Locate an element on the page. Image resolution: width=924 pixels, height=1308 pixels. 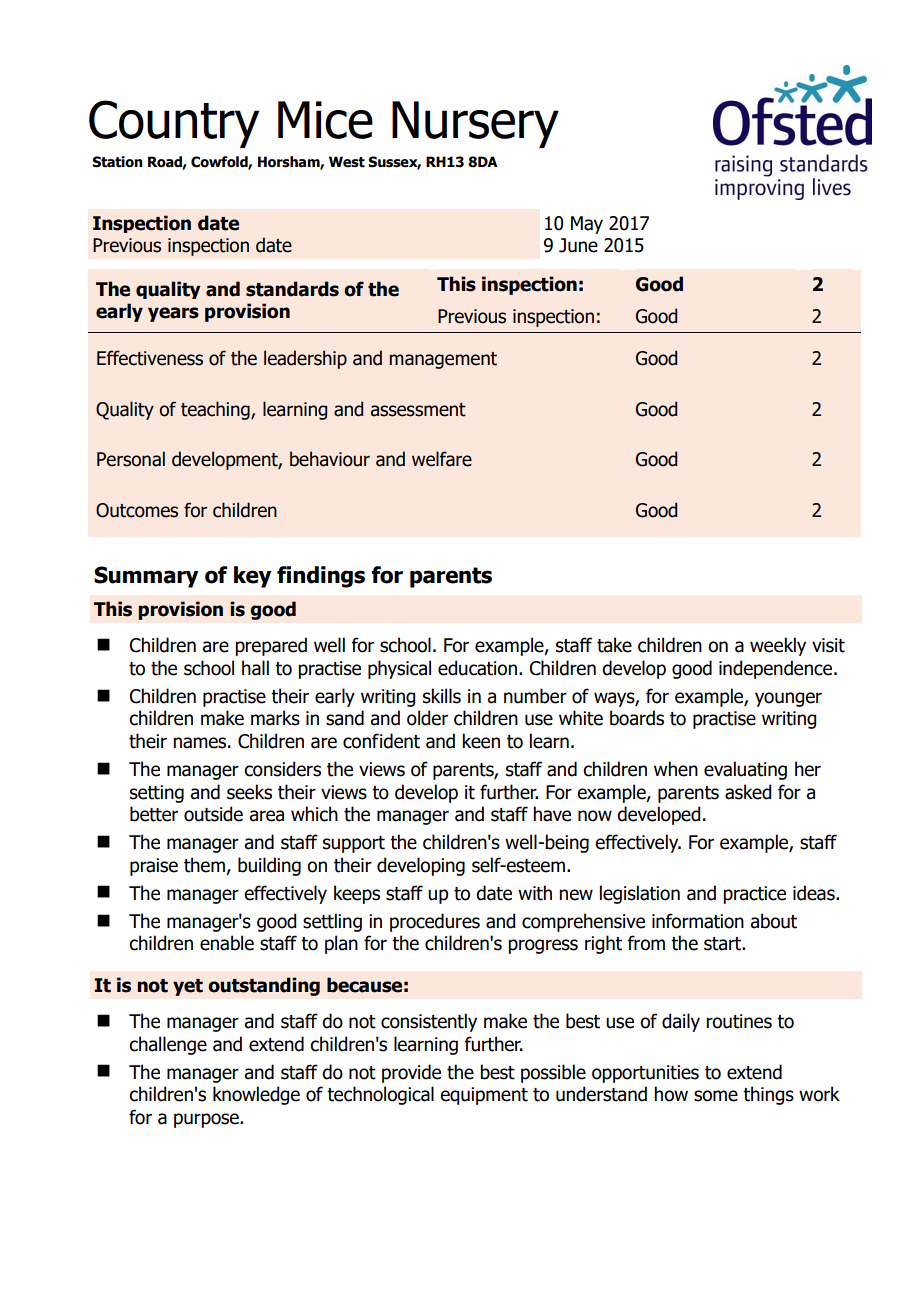
Country is located at coordinates (174, 124).
